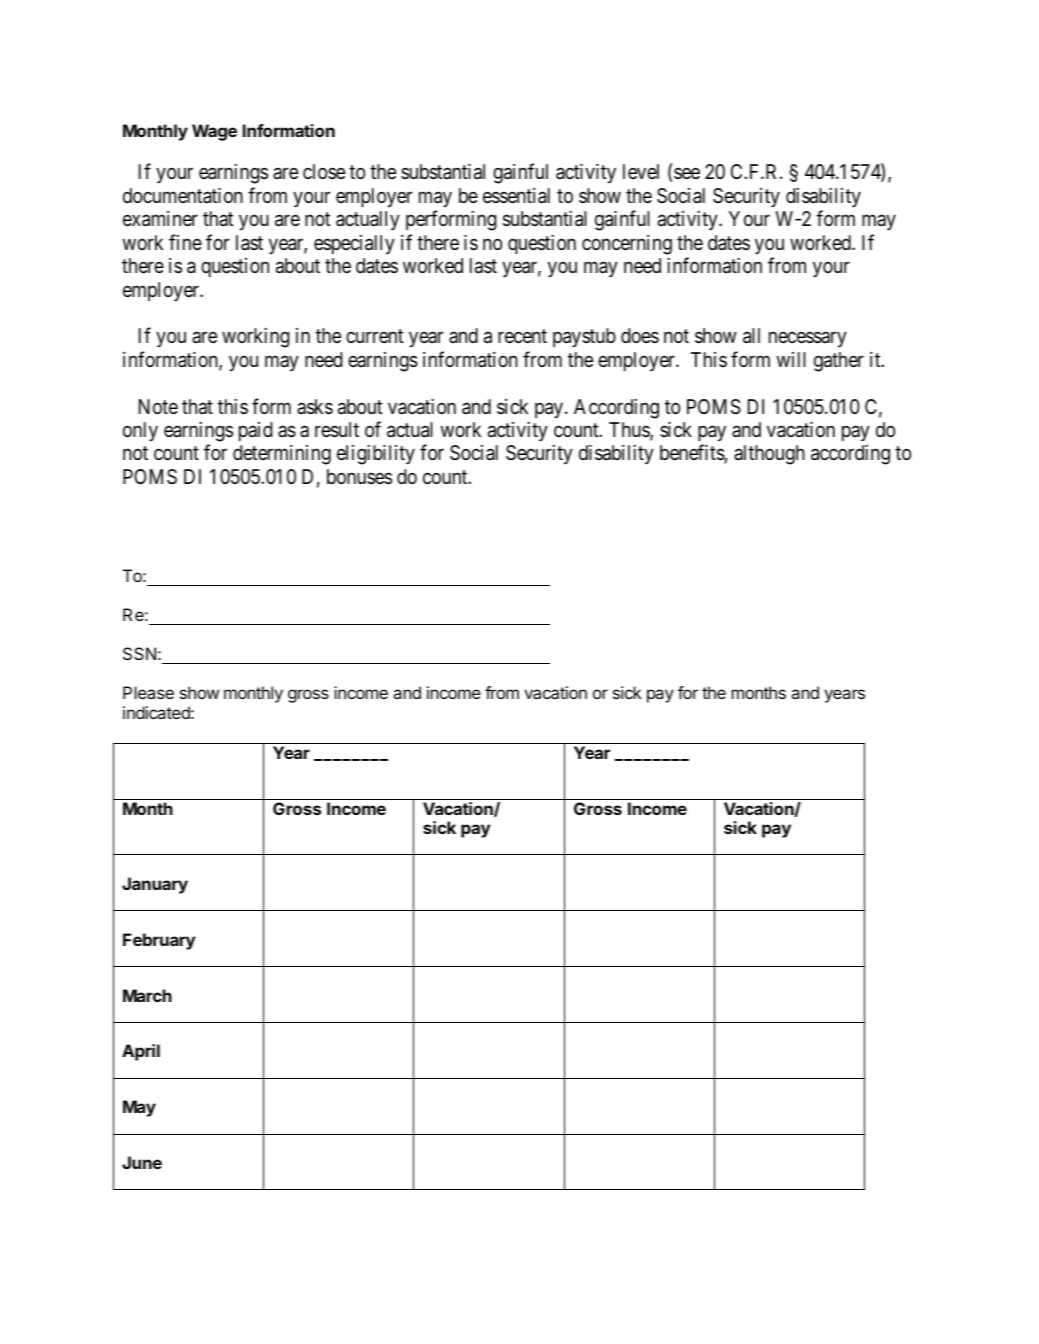 This screenshot has width=1039, height=1344. What do you see at coordinates (359, 476) in the screenshot?
I see `bonuses` at bounding box center [359, 476].
